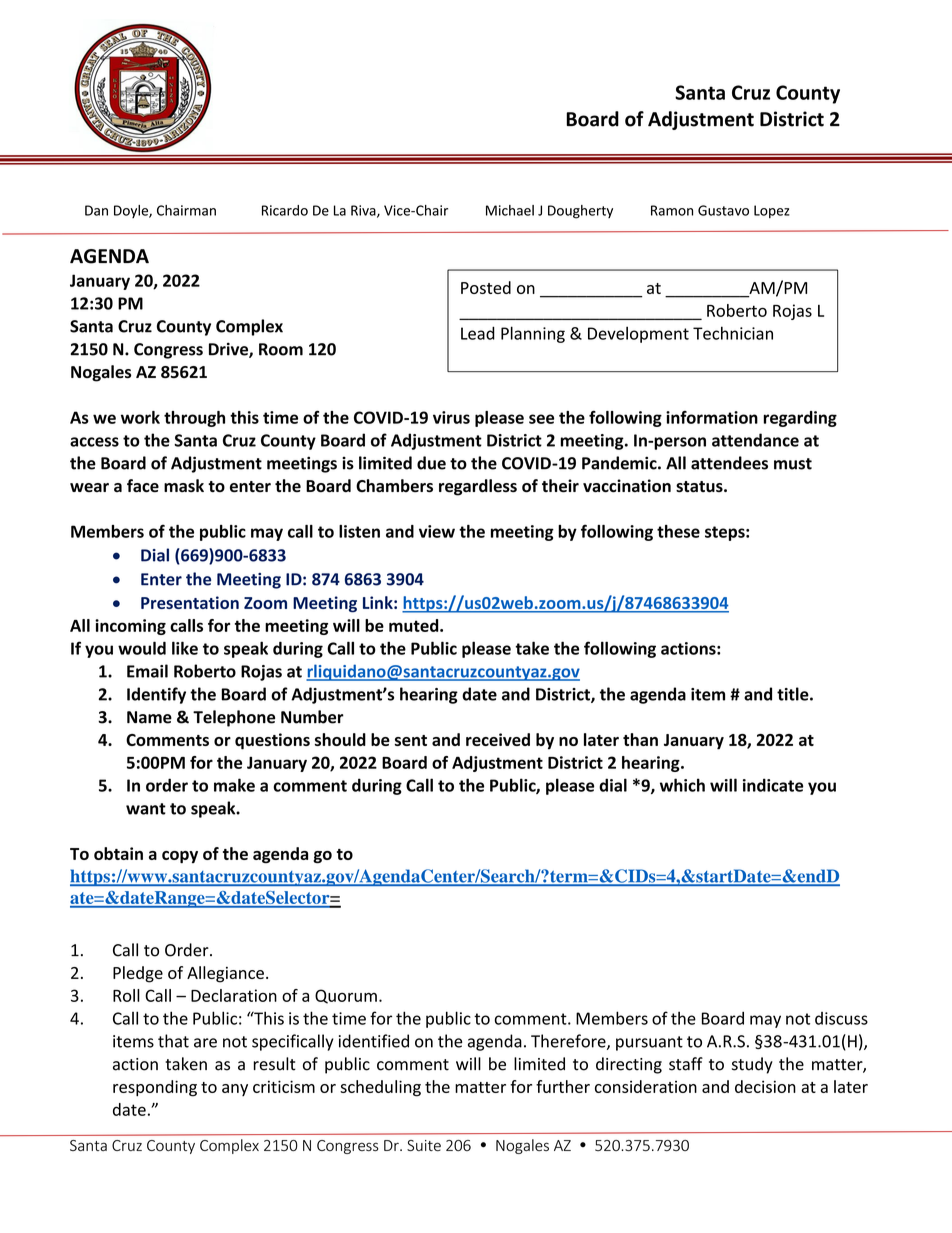 This image has width=952, height=1233. What do you see at coordinates (146, 809) in the image?
I see `want` at bounding box center [146, 809].
